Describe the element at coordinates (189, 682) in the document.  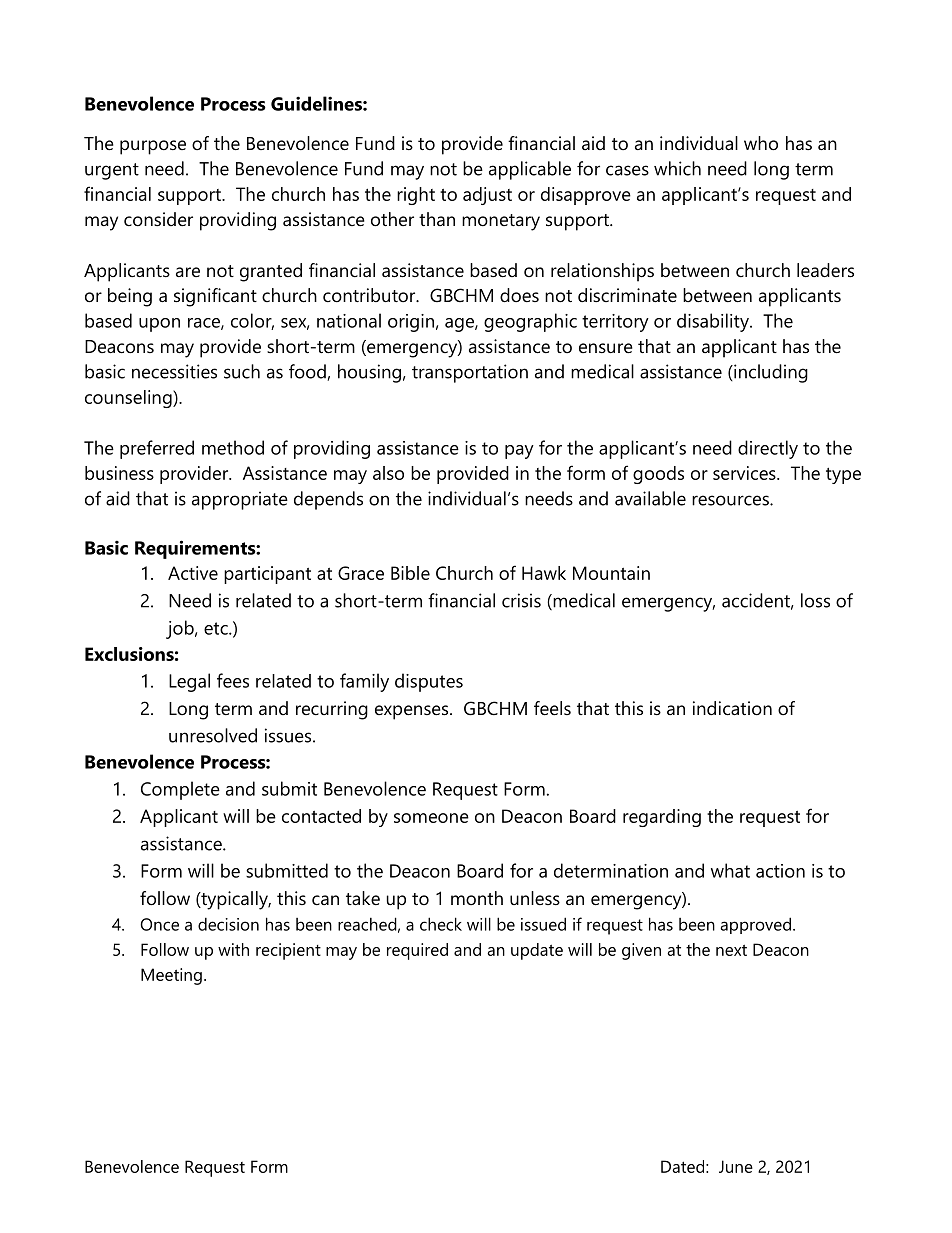
I see `Legal` at that location.
